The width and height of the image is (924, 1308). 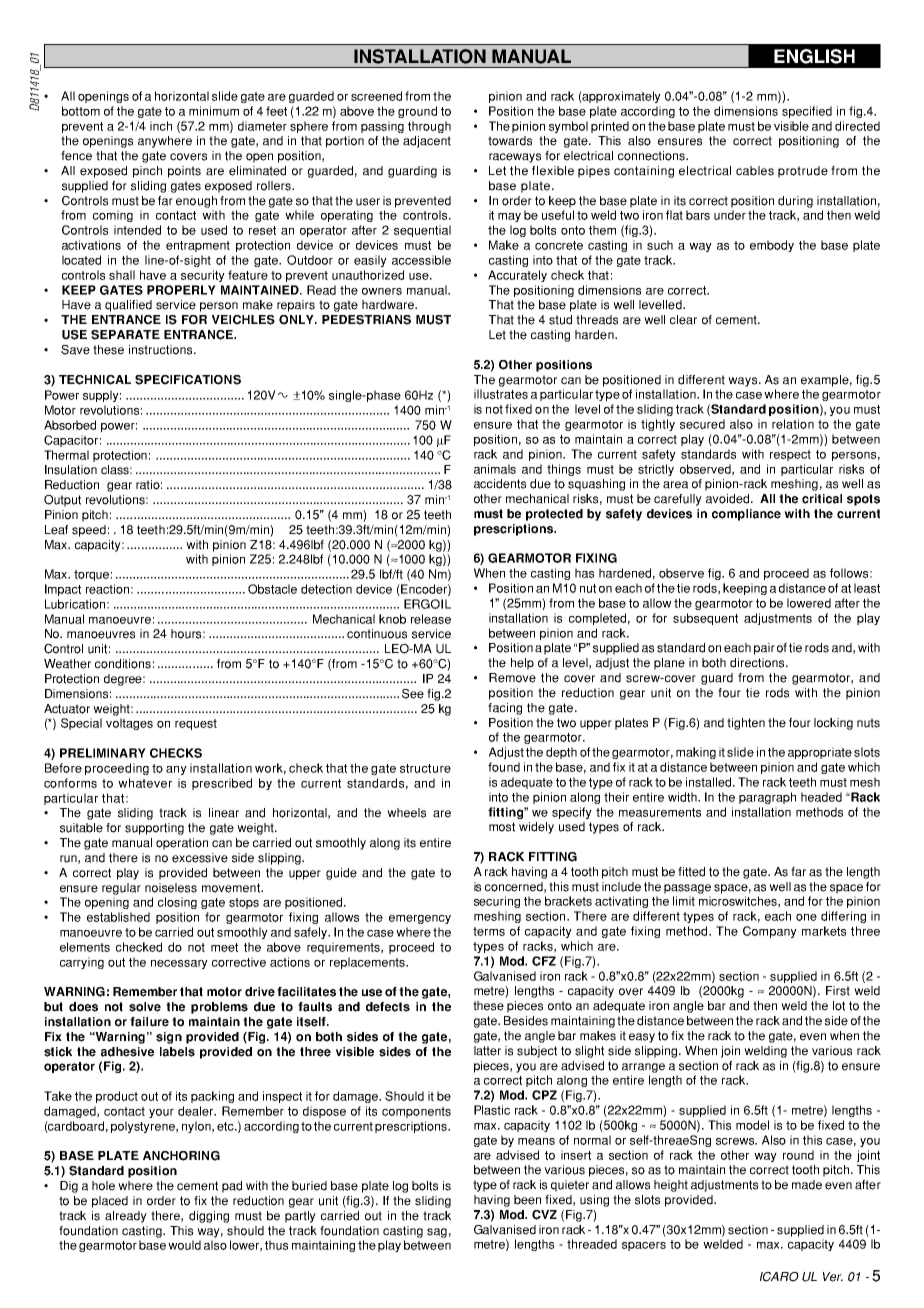 What do you see at coordinates (790, 455) in the image?
I see `respect` at bounding box center [790, 455].
